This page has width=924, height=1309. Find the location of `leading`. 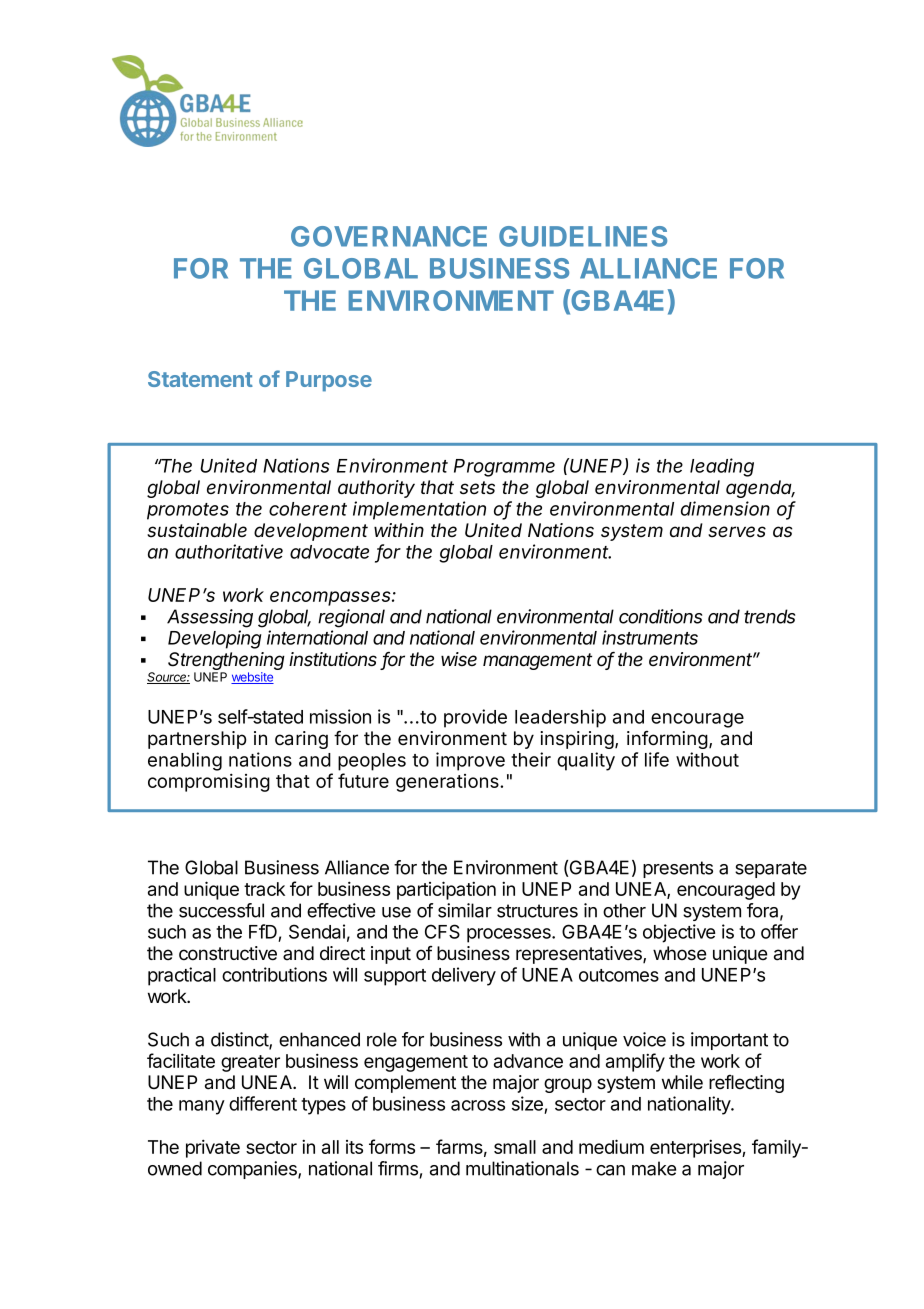

leading is located at coordinates (722, 467).
